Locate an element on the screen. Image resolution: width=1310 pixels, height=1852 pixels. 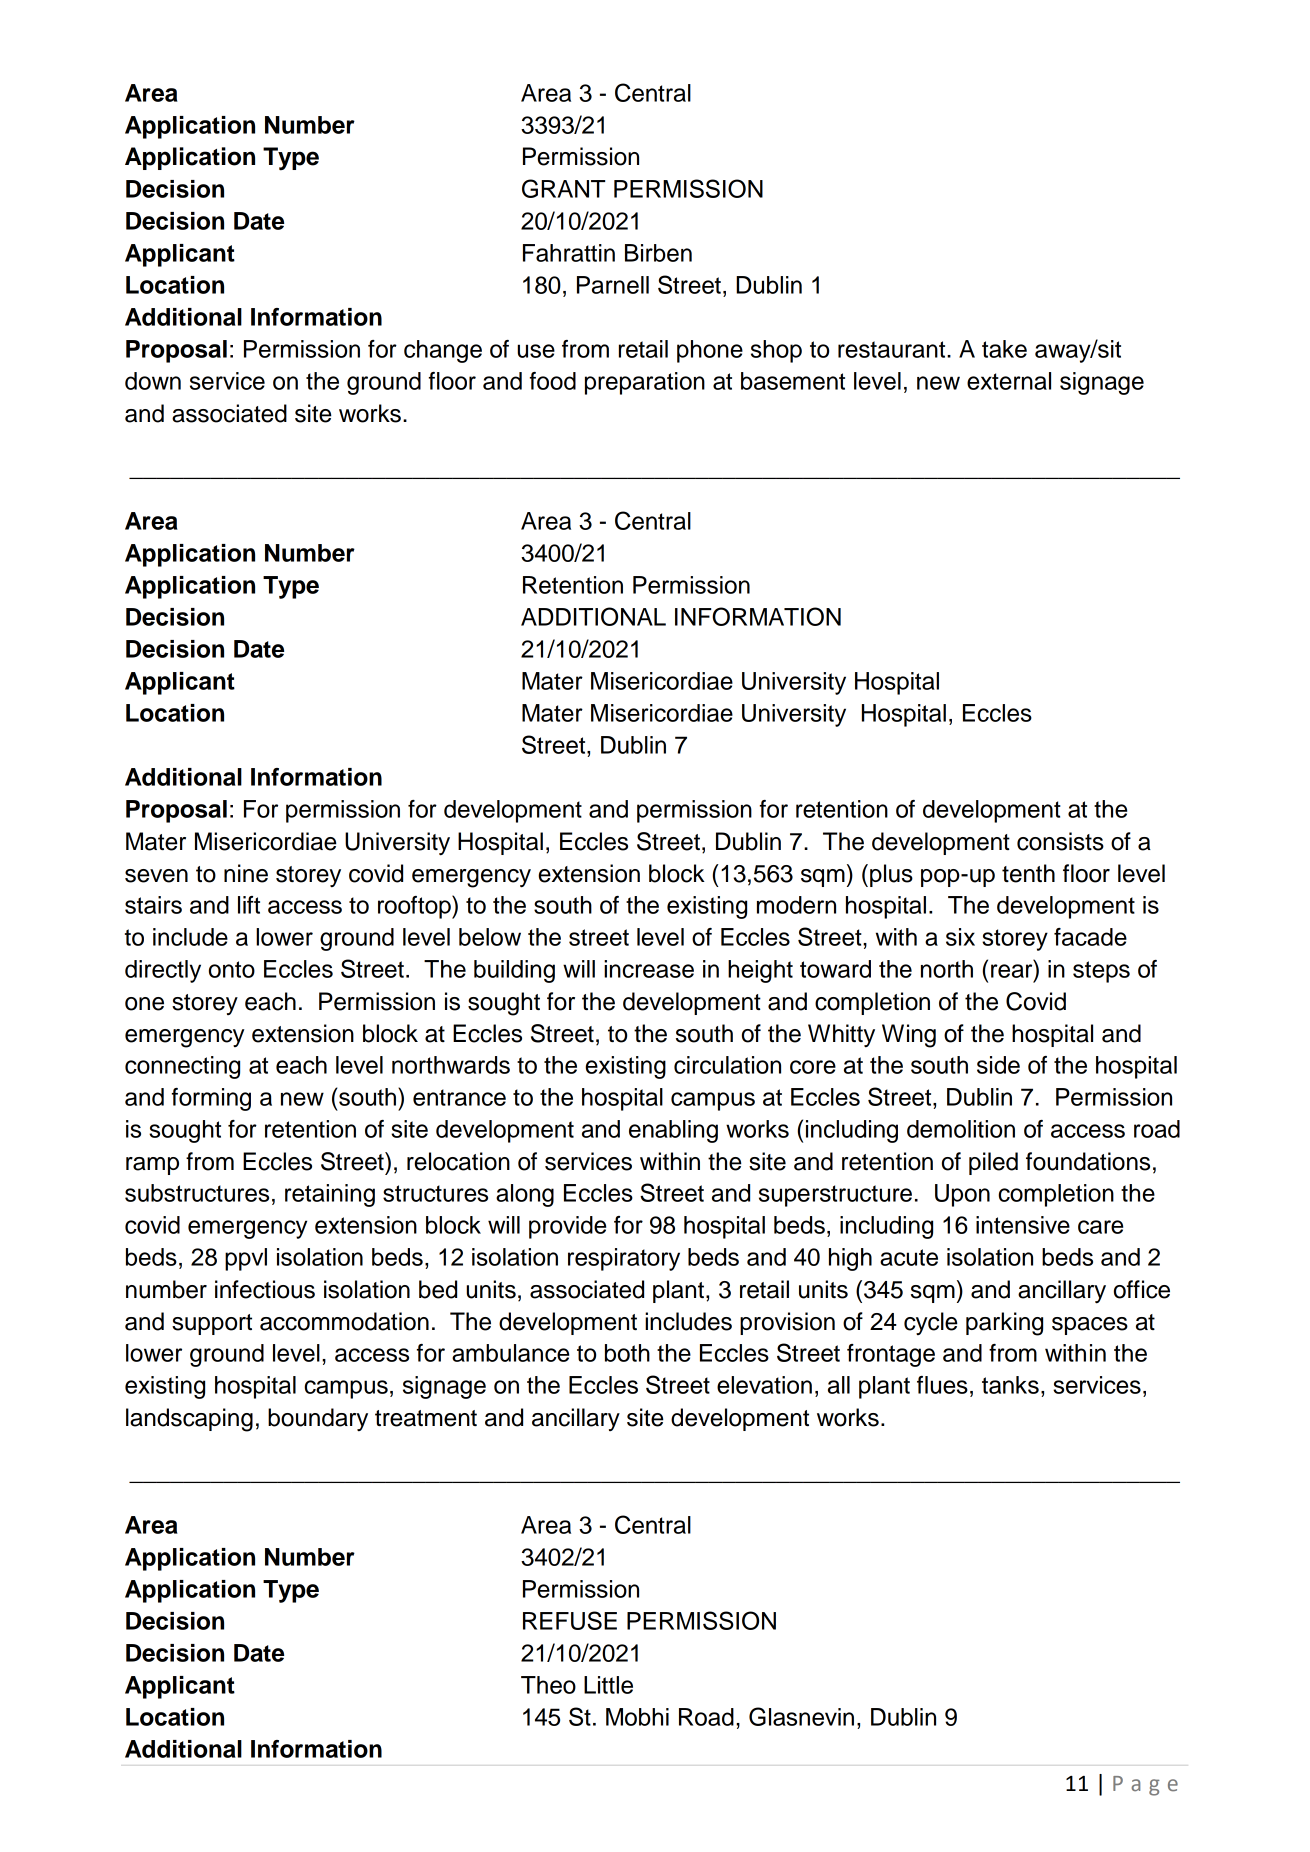
retaining is located at coordinates (330, 1195).
